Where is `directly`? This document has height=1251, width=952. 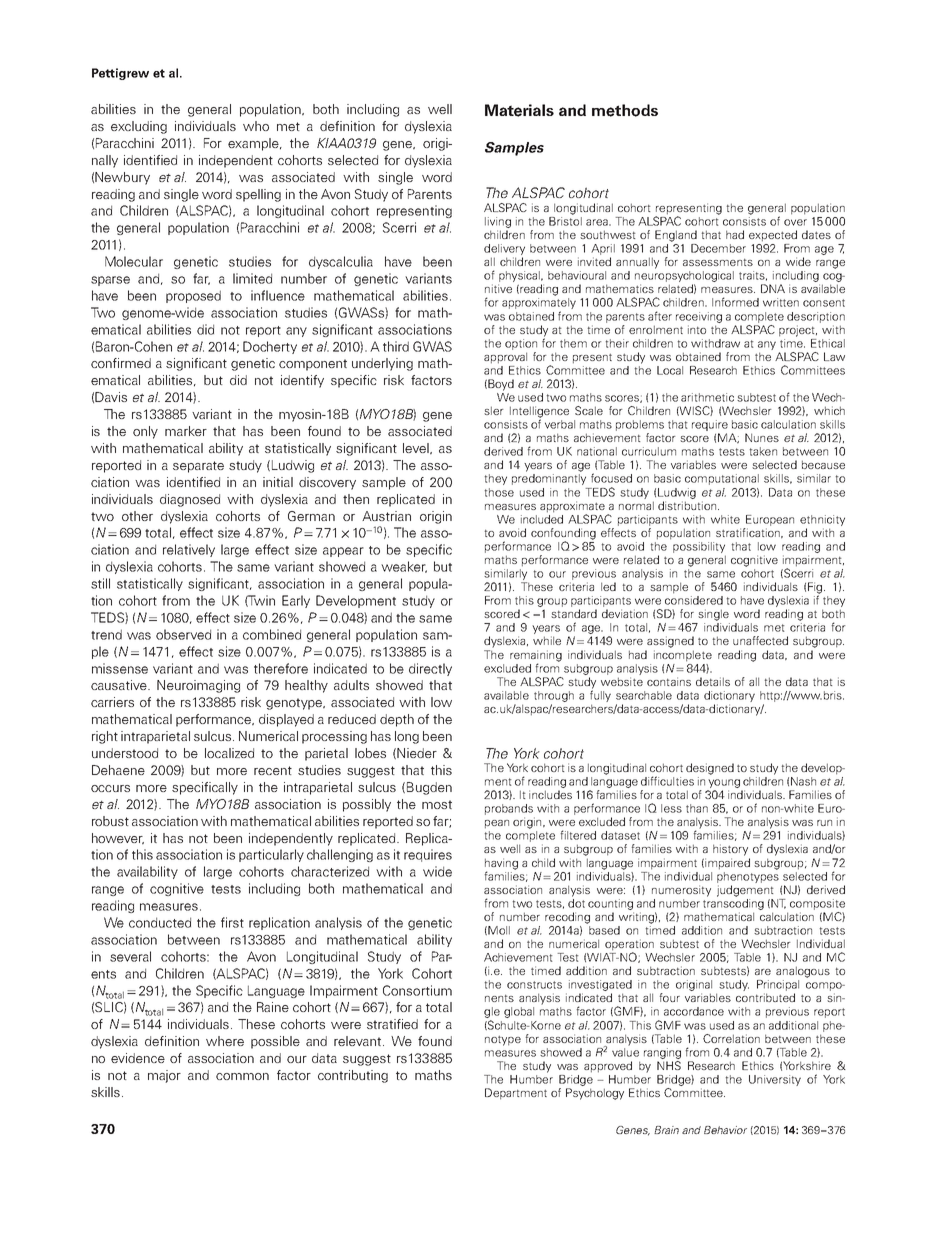 directly is located at coordinates (430, 669).
